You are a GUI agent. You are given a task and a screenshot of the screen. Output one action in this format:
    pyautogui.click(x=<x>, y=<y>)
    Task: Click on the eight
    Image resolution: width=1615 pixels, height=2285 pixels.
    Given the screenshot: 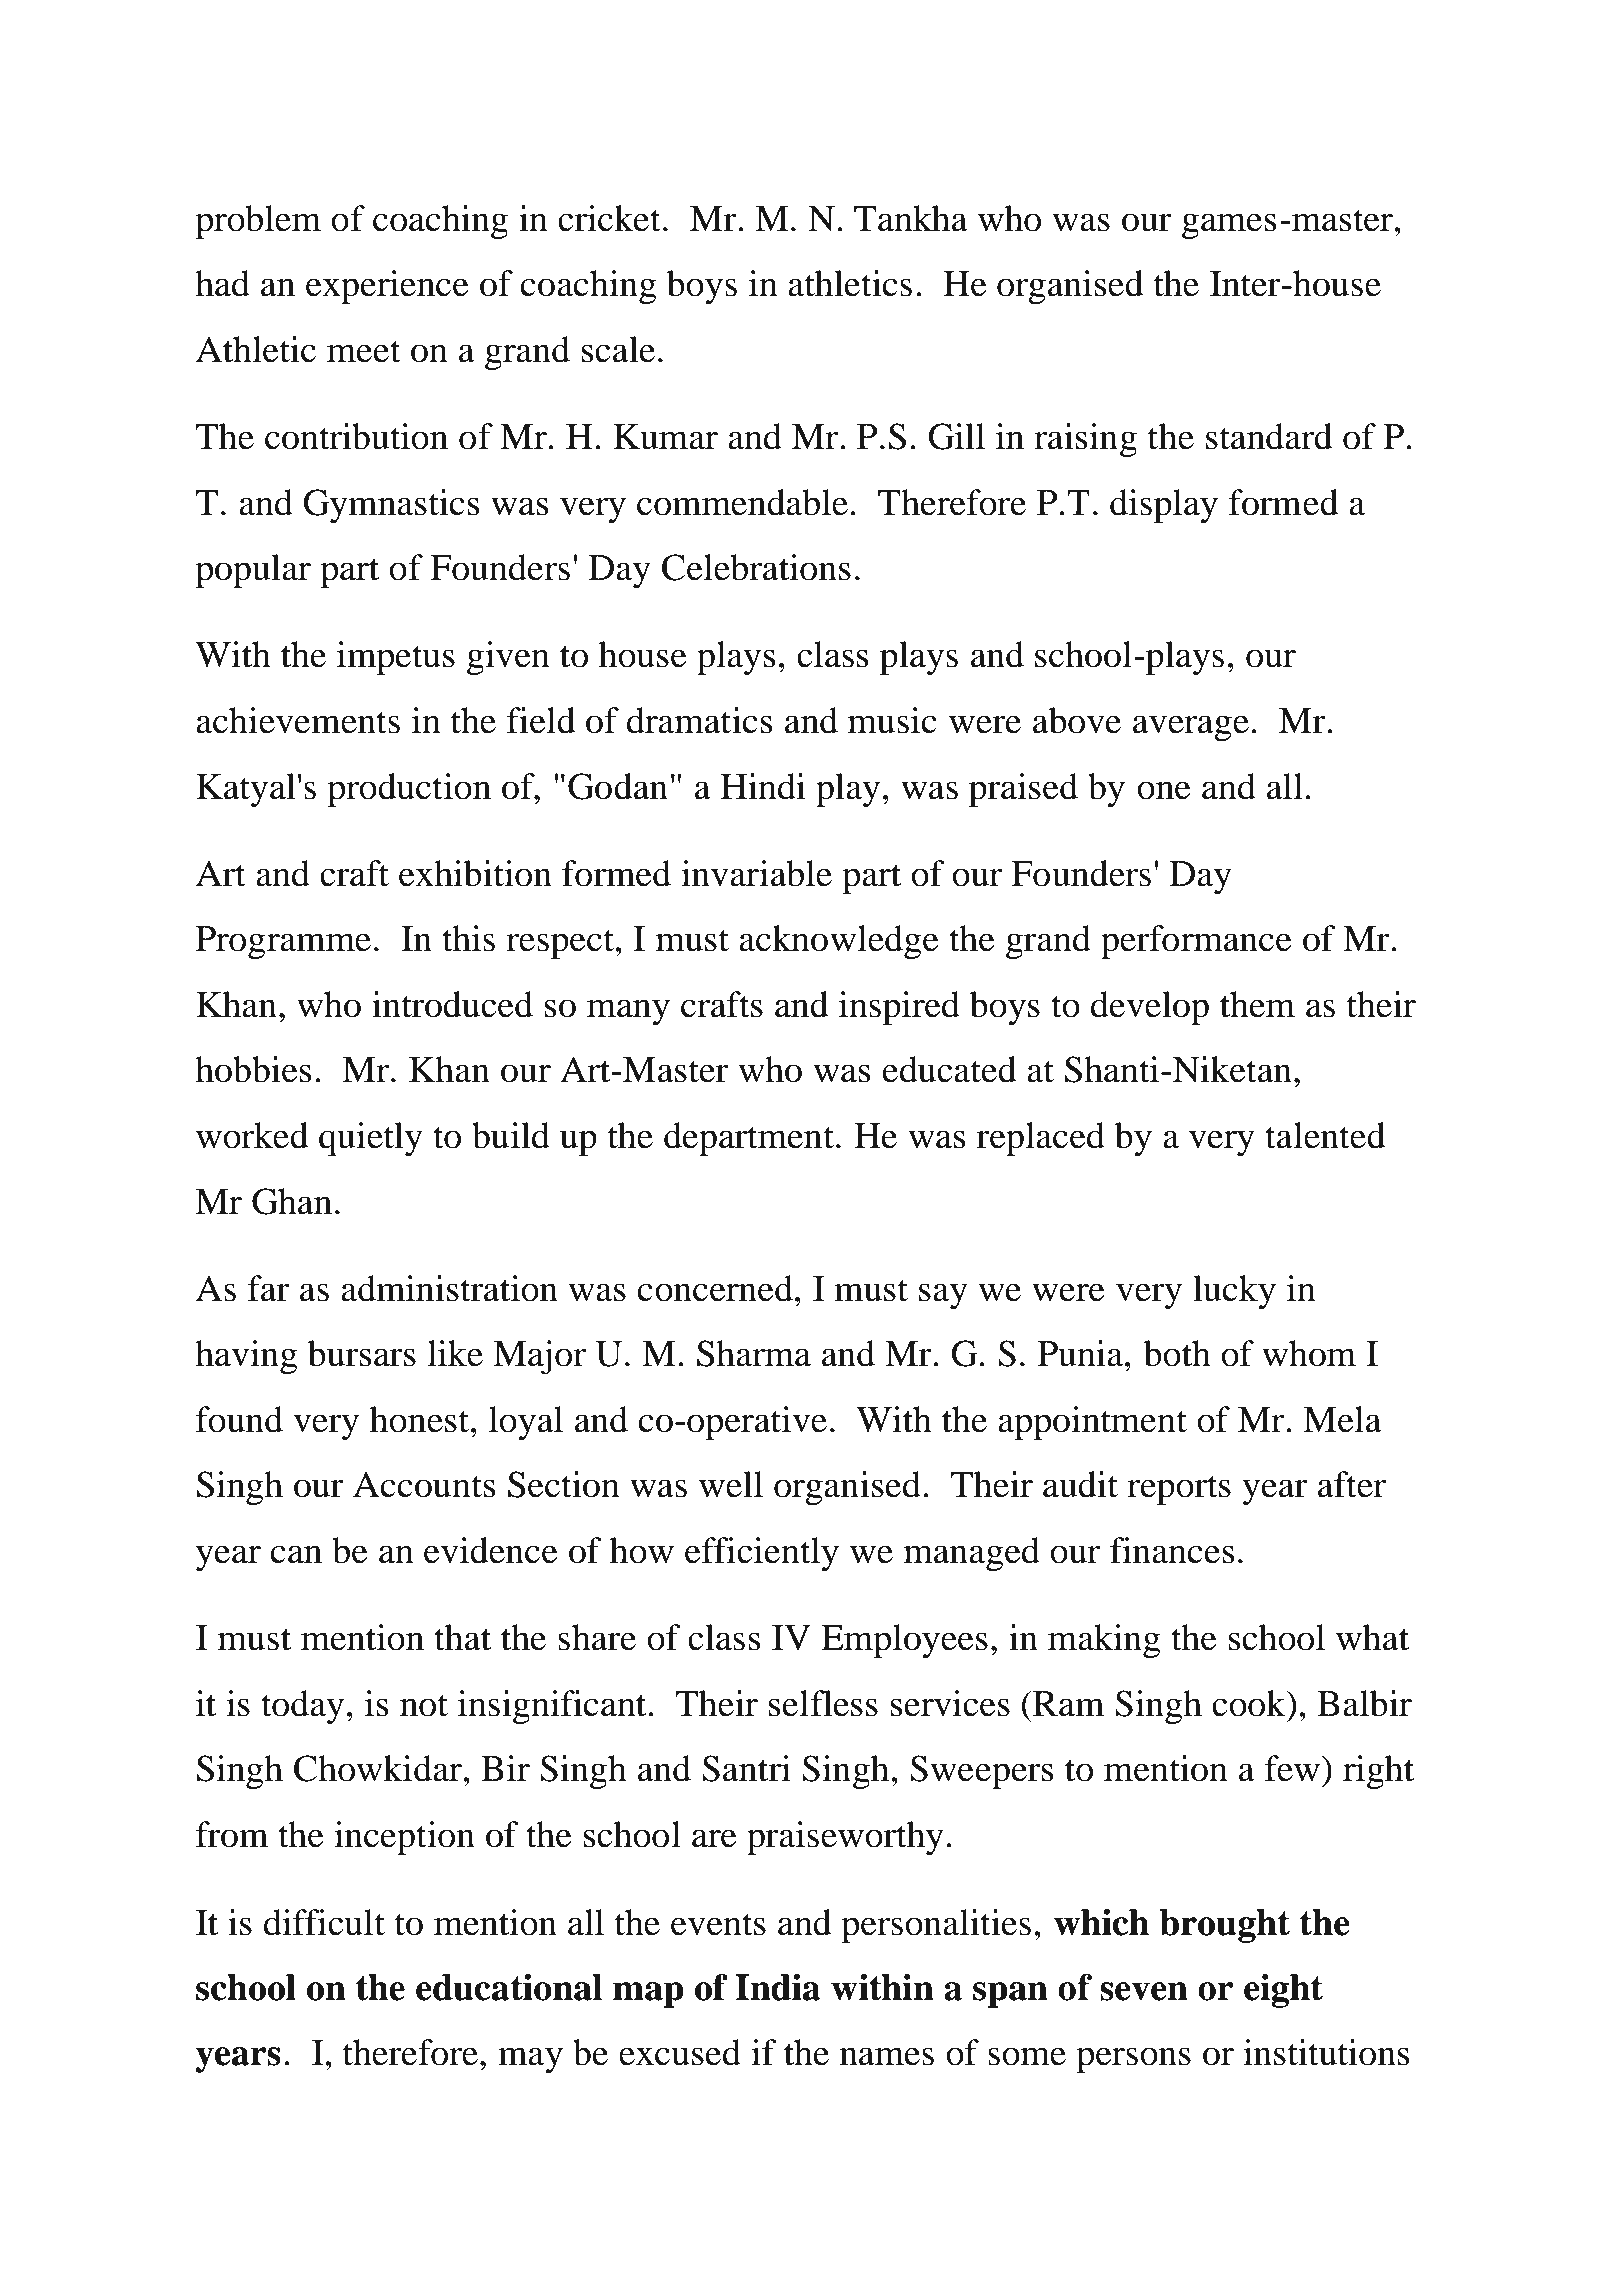 What is the action you would take?
    pyautogui.click(x=1283, y=1991)
